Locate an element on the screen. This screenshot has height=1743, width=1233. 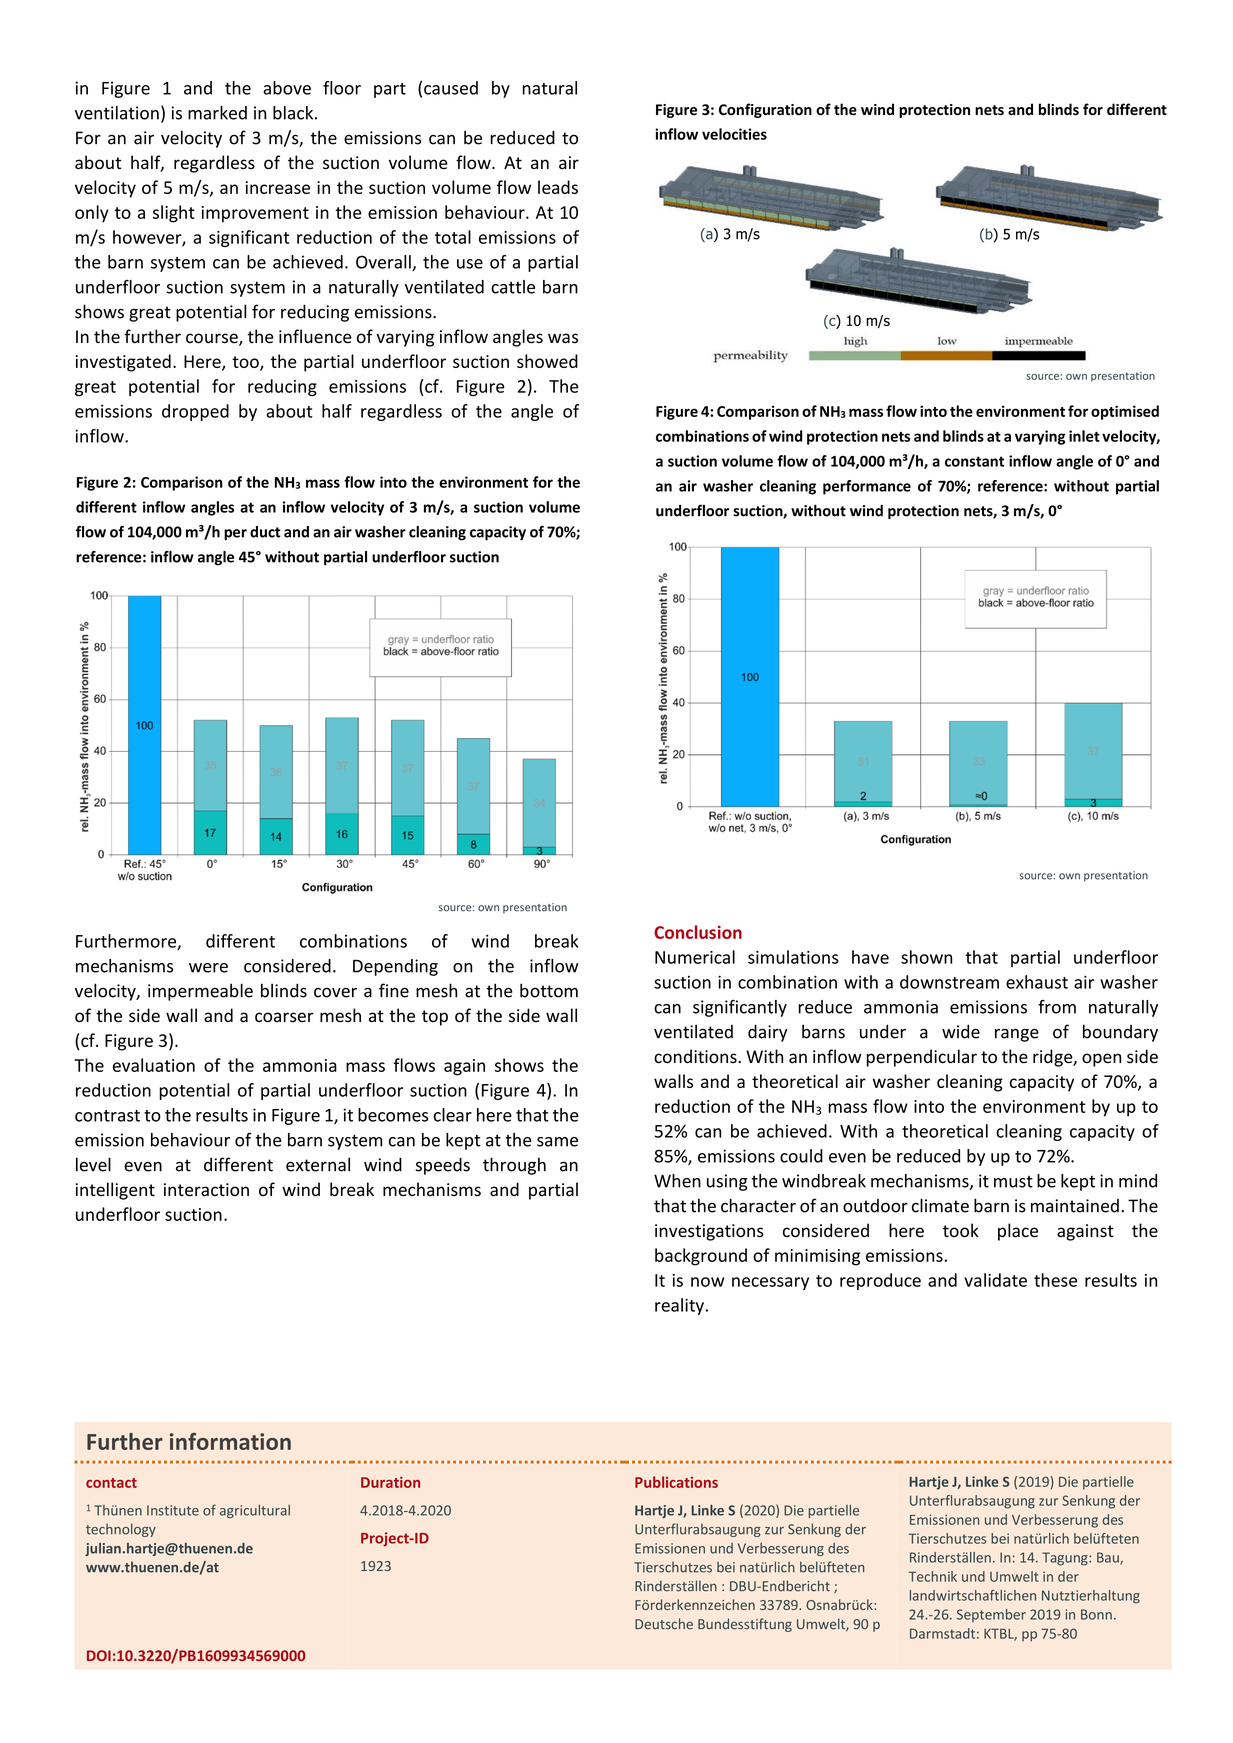
constant is located at coordinates (974, 461).
